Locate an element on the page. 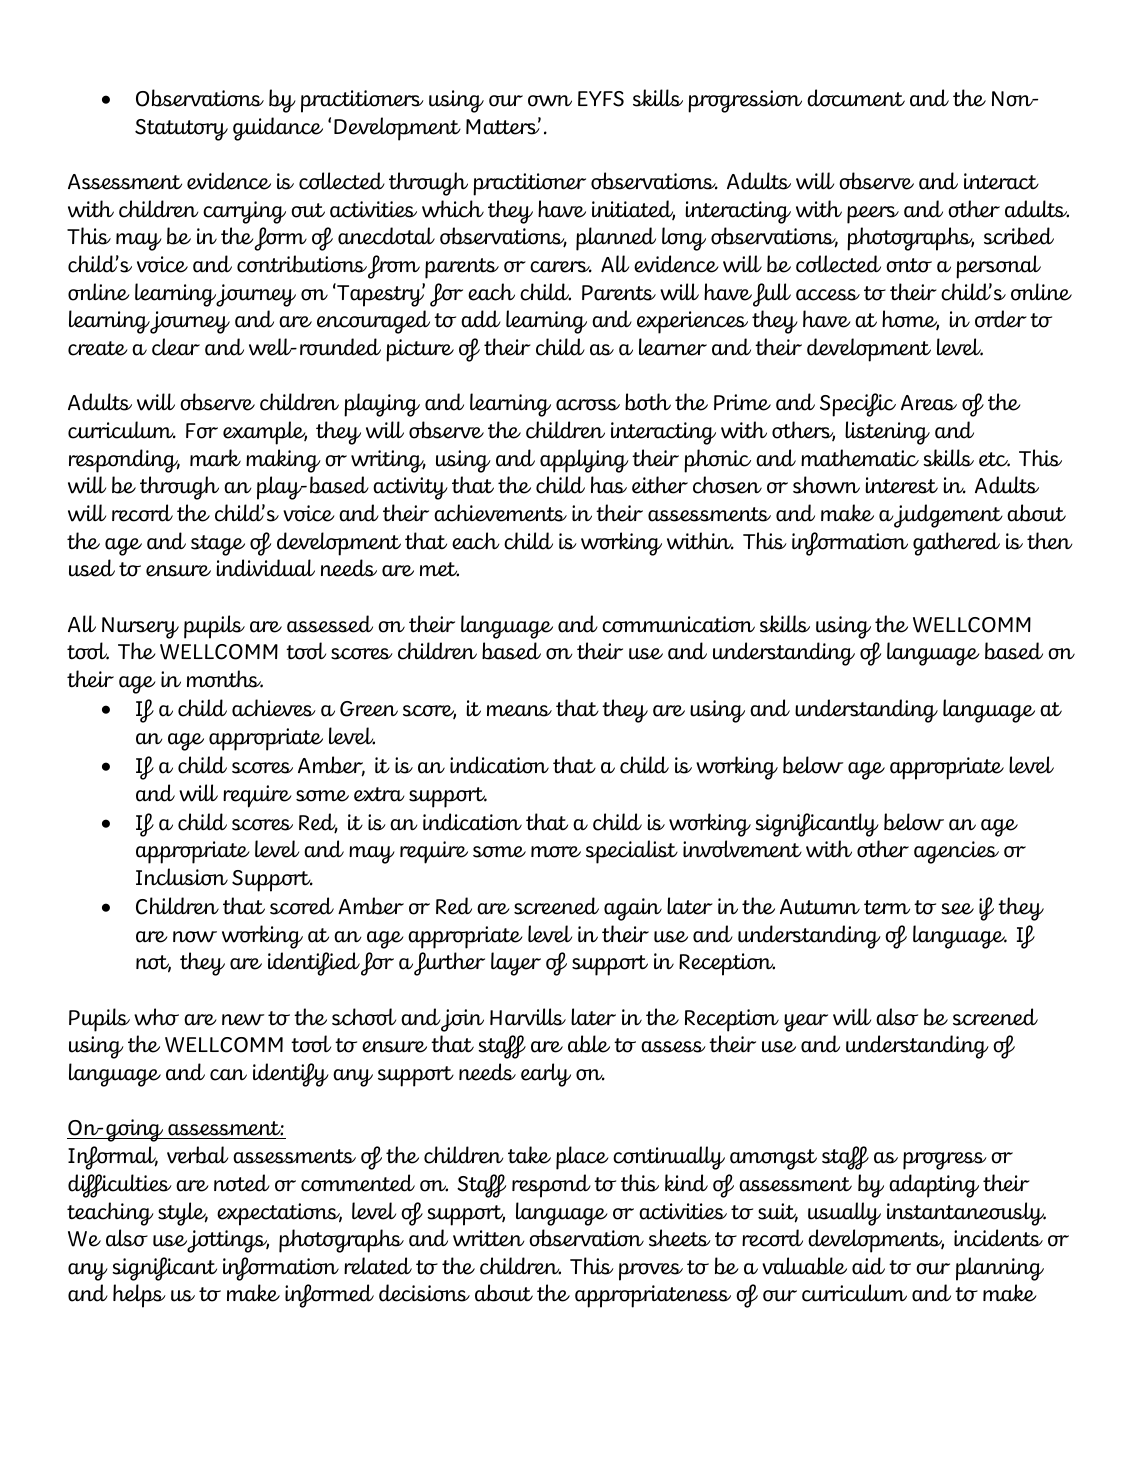 The image size is (1143, 1479). proves is located at coordinates (651, 1272).
